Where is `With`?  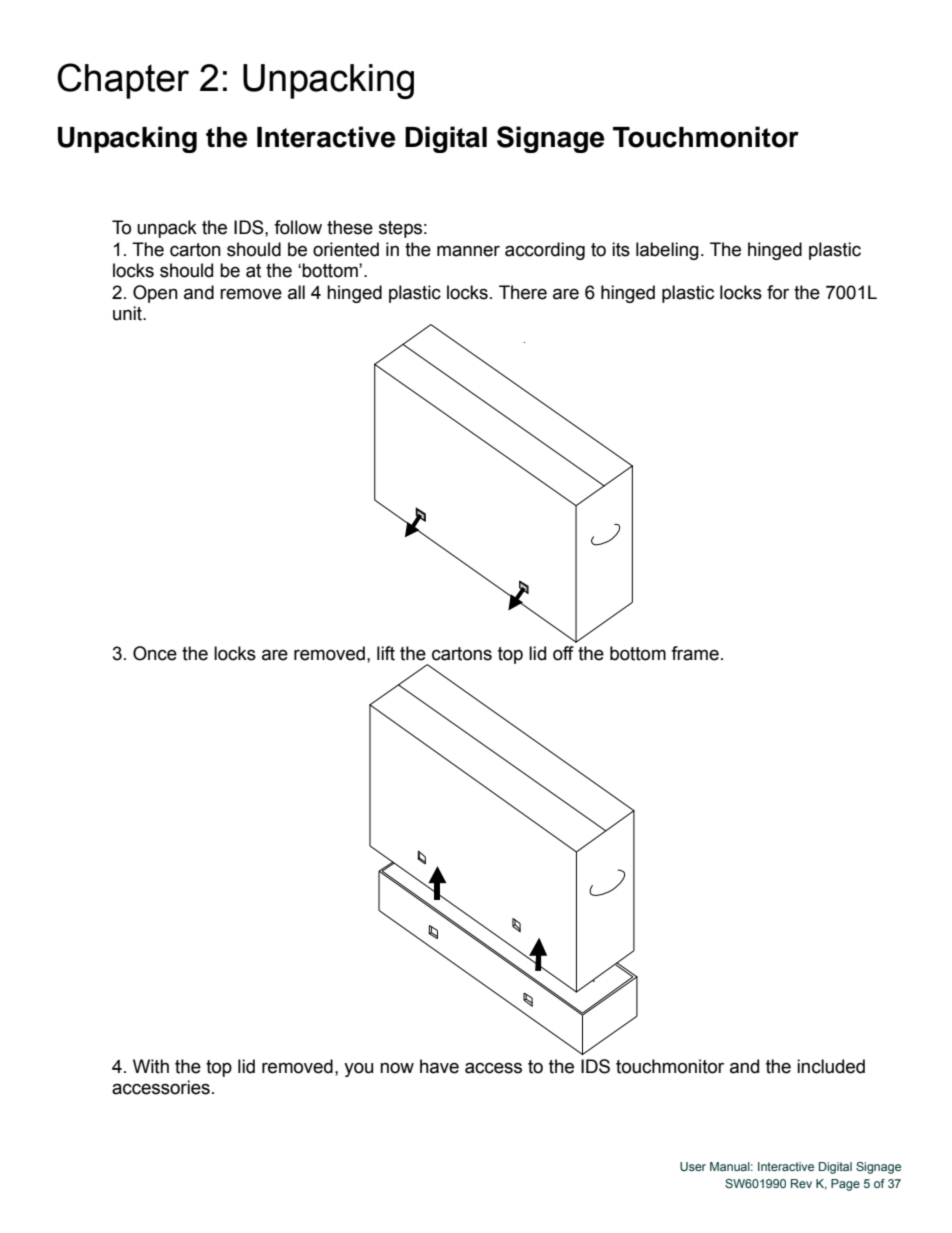
With is located at coordinates (151, 1066).
